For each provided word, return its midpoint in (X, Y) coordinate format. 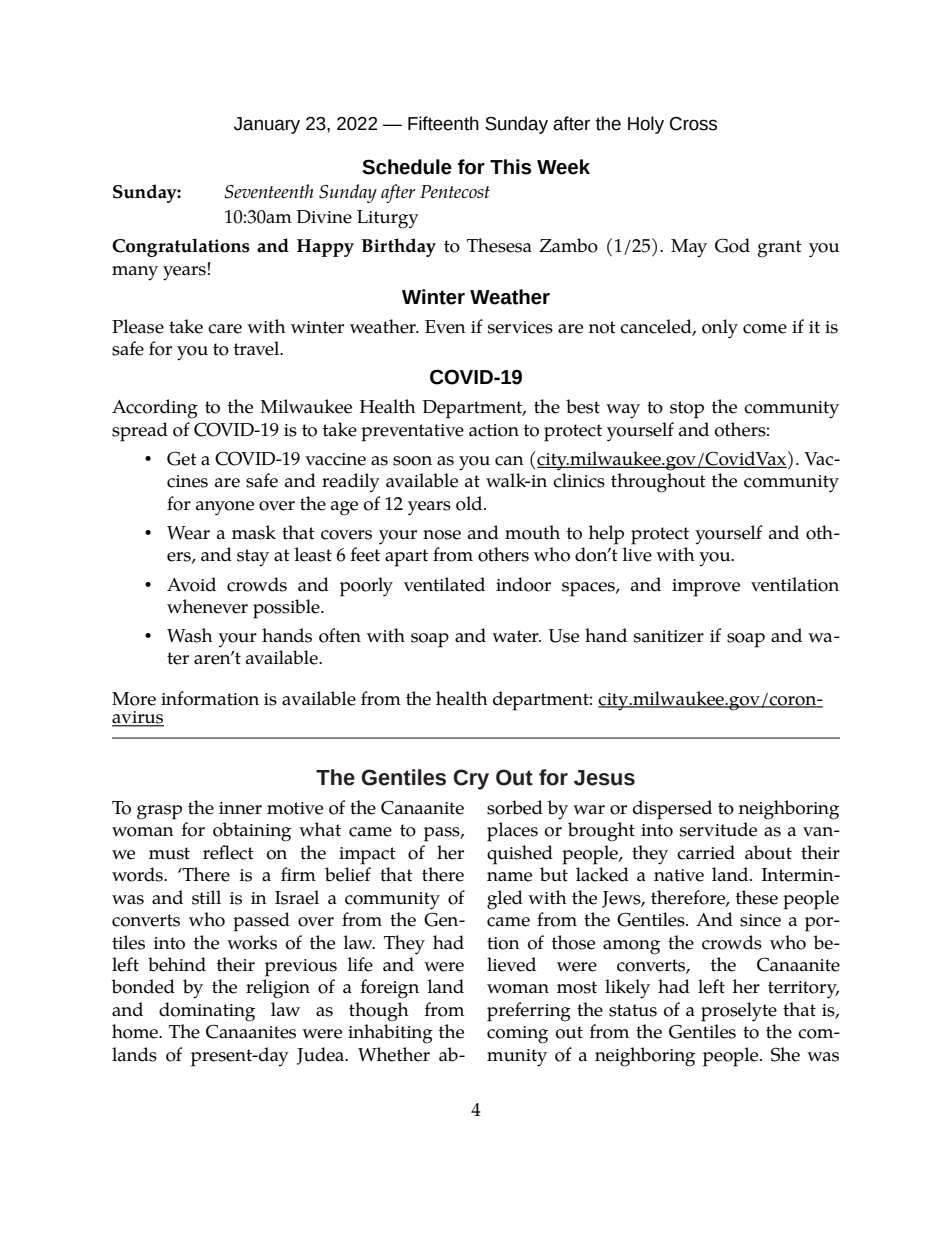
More (134, 699)
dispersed (672, 810)
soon (412, 461)
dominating (207, 1012)
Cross (693, 124)
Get (182, 458)
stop (687, 410)
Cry (471, 779)
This (510, 167)
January (267, 125)
